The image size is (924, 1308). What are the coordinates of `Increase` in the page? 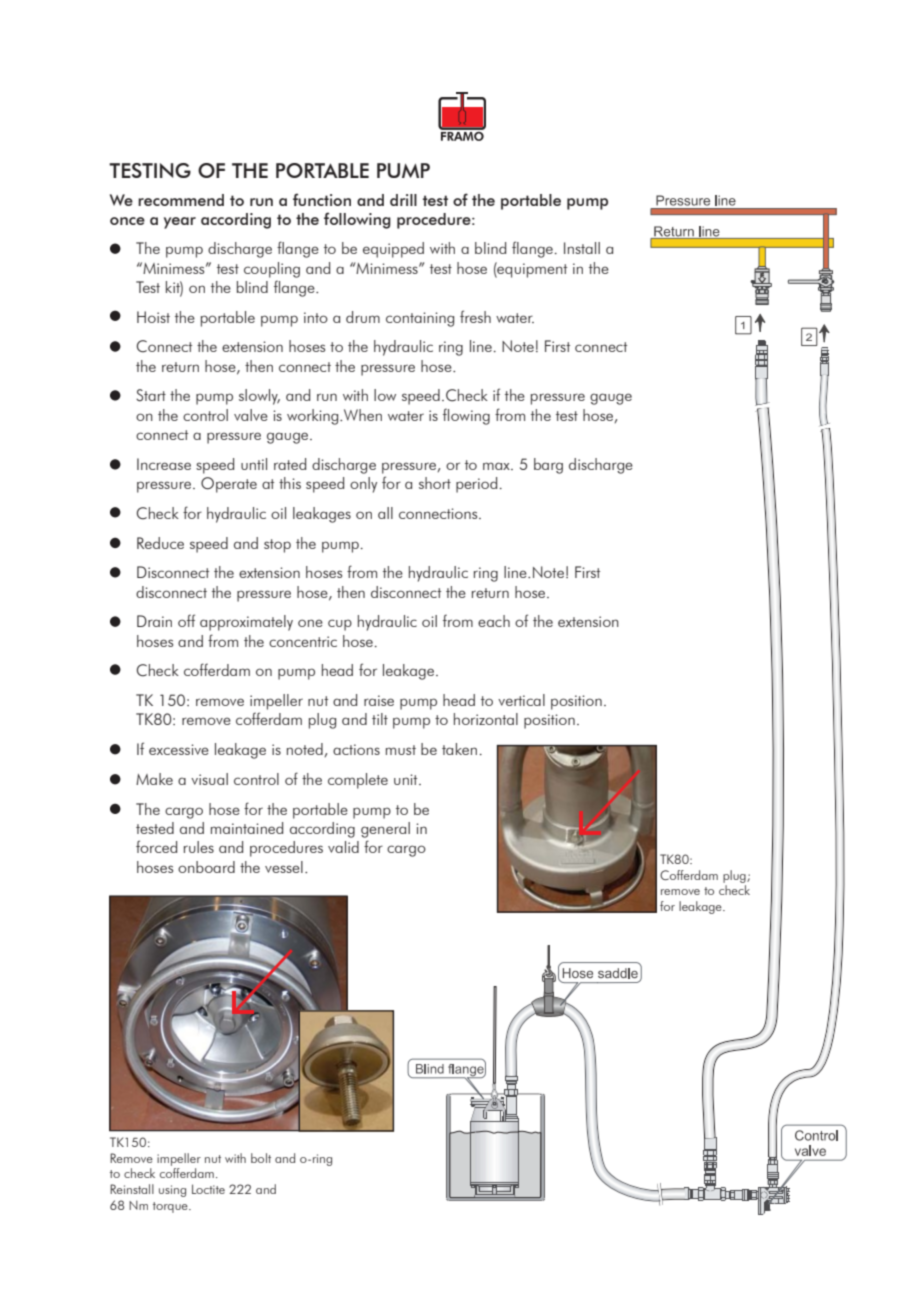 It's located at (164, 464).
